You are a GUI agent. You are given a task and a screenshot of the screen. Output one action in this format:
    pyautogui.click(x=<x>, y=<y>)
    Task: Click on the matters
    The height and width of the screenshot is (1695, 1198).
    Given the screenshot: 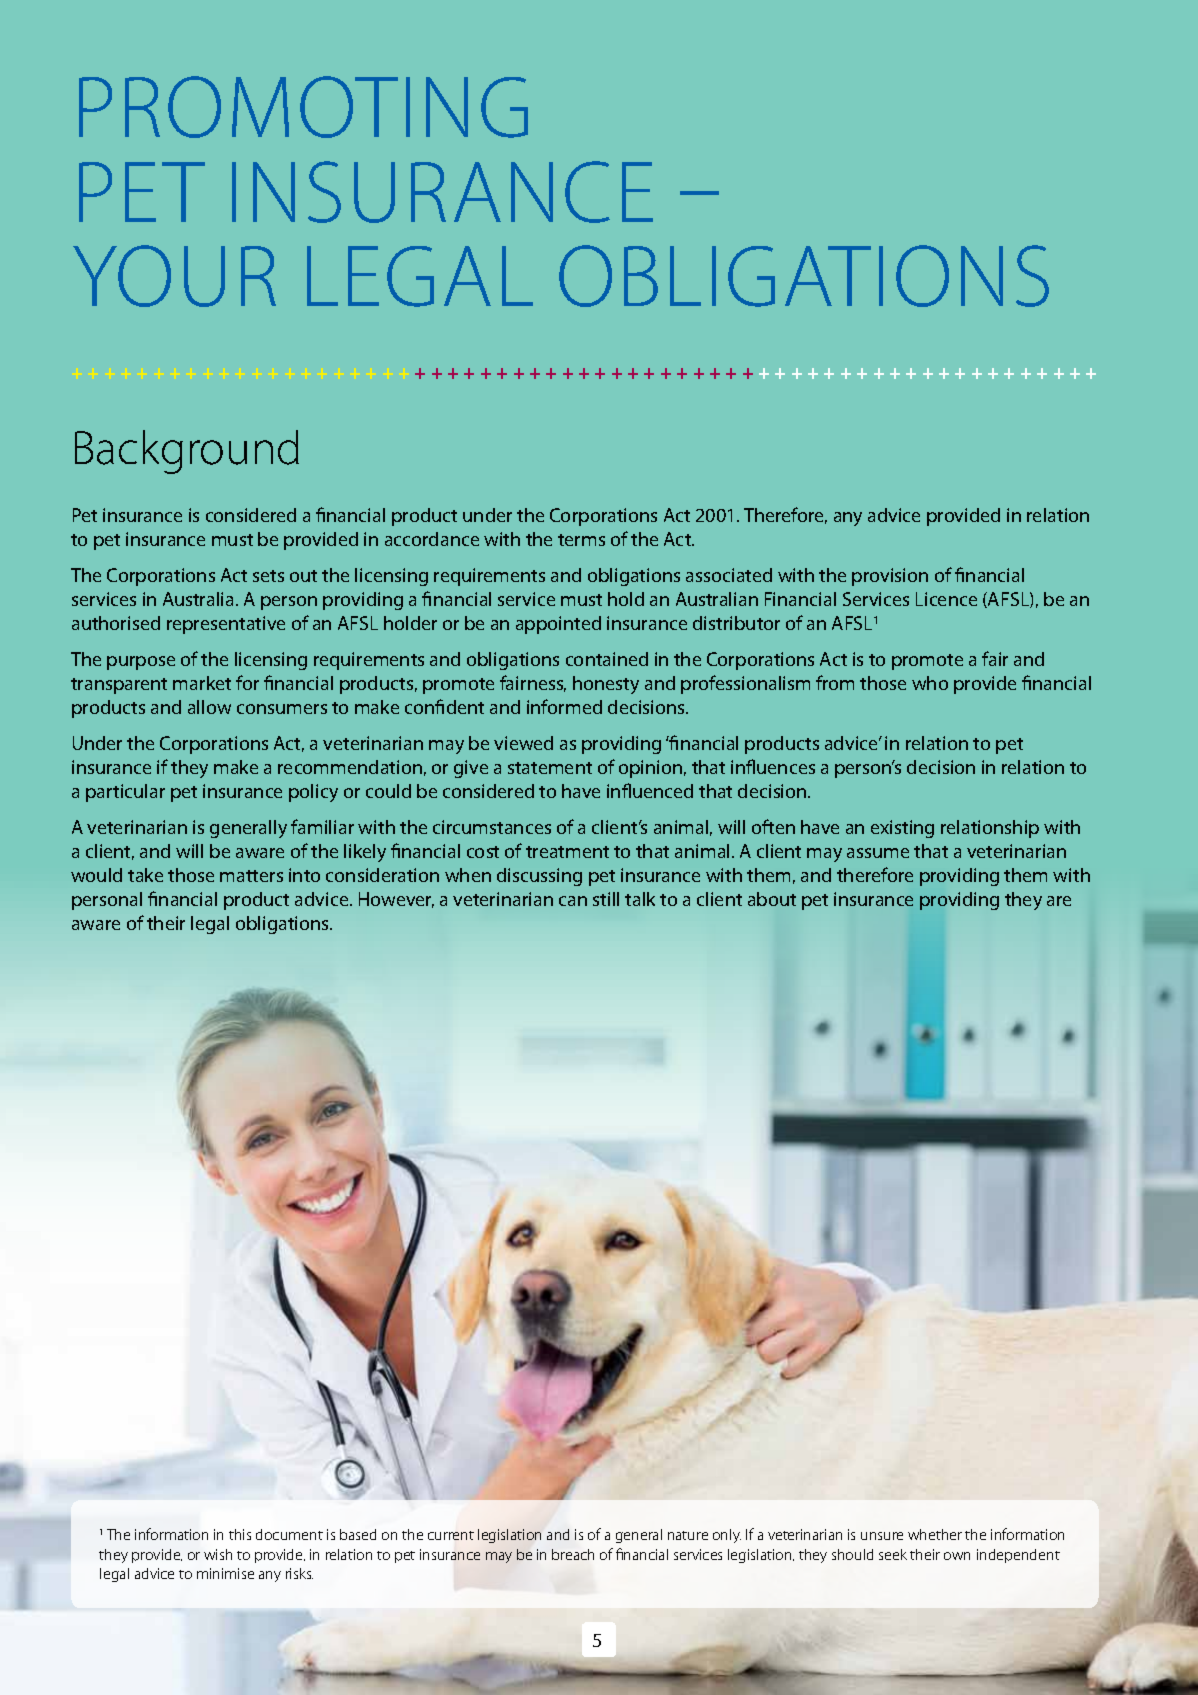 What is the action you would take?
    pyautogui.click(x=251, y=876)
